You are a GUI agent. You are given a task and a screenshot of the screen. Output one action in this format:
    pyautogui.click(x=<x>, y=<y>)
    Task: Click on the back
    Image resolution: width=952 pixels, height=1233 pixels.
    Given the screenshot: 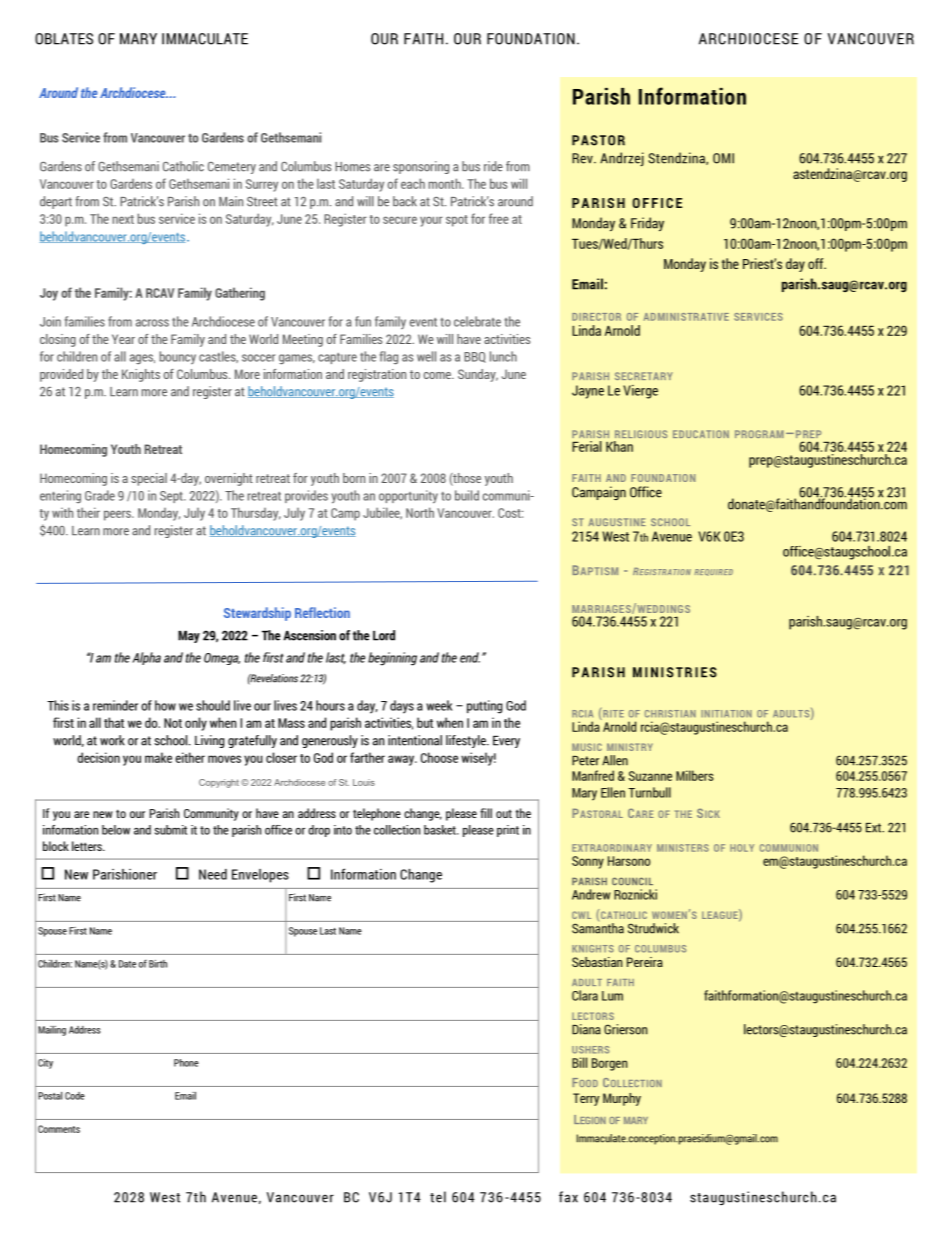 What is the action you would take?
    pyautogui.click(x=405, y=201)
